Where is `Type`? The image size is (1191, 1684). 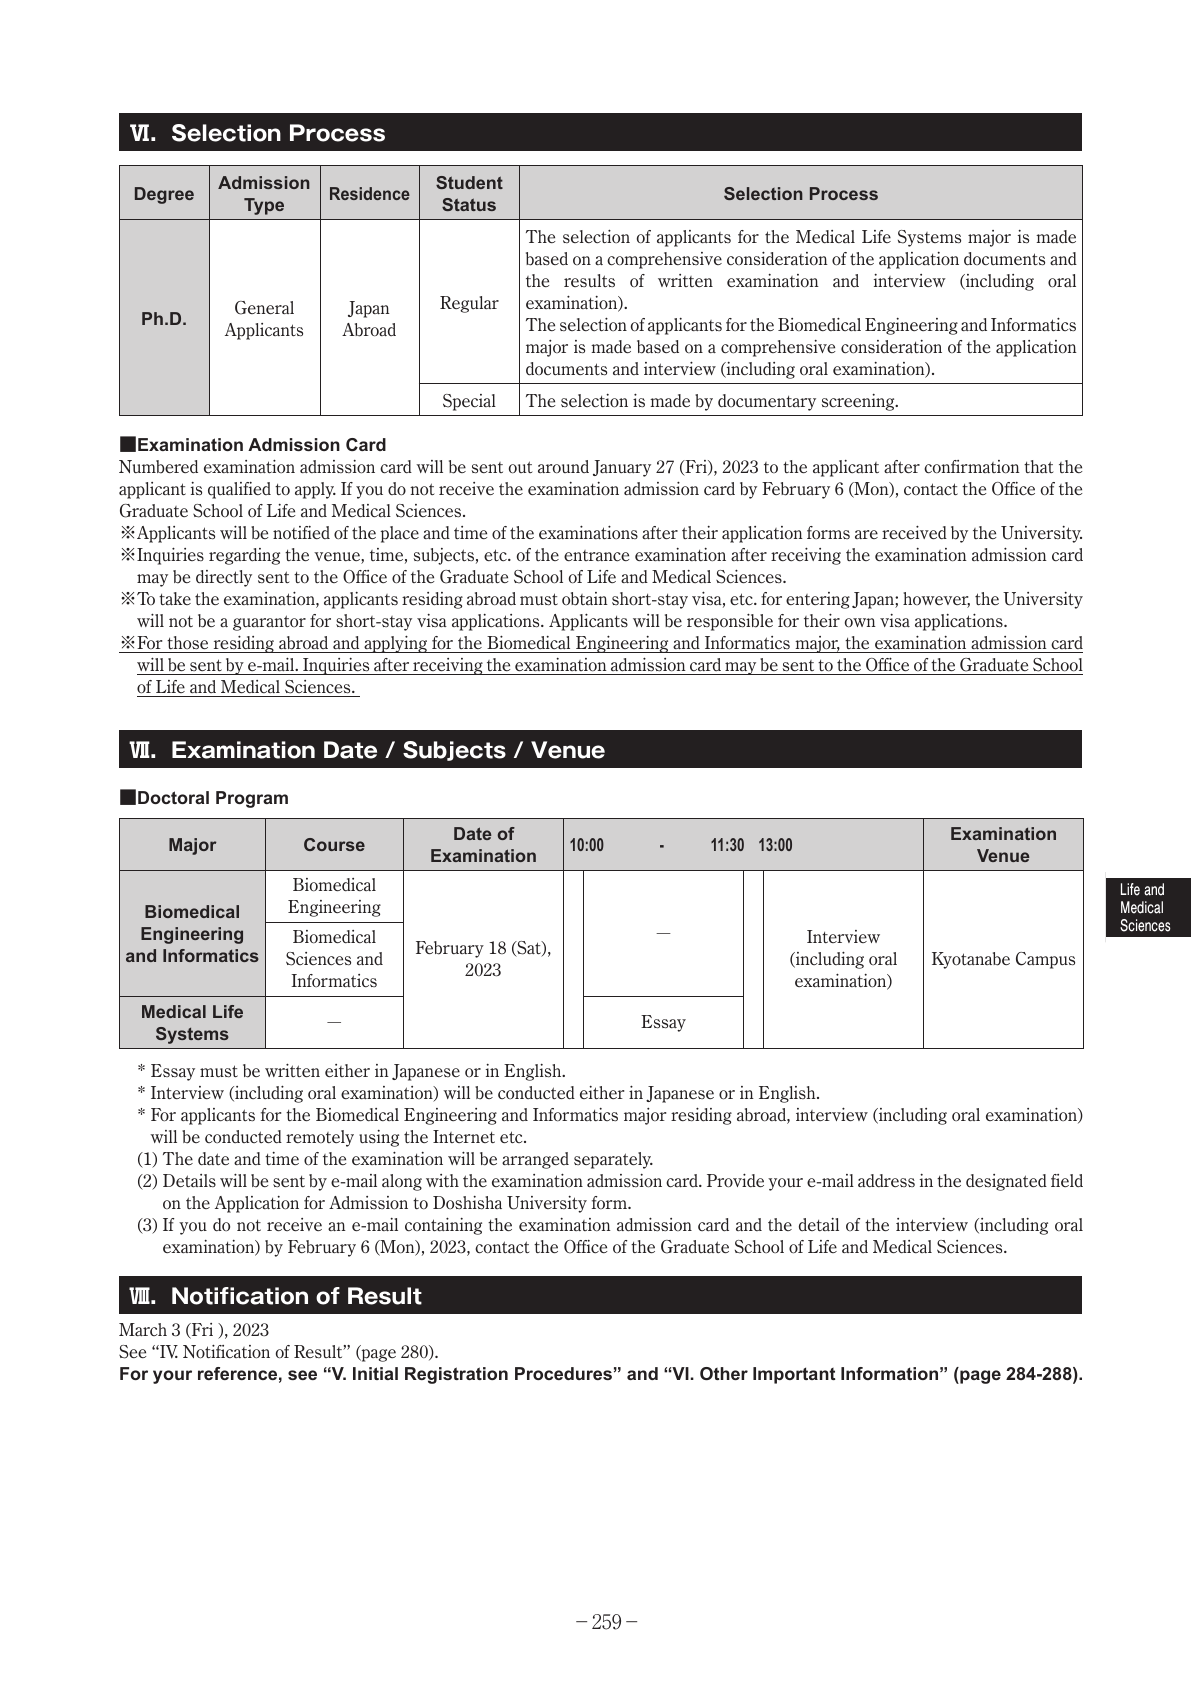
Type is located at coordinates (264, 206).
